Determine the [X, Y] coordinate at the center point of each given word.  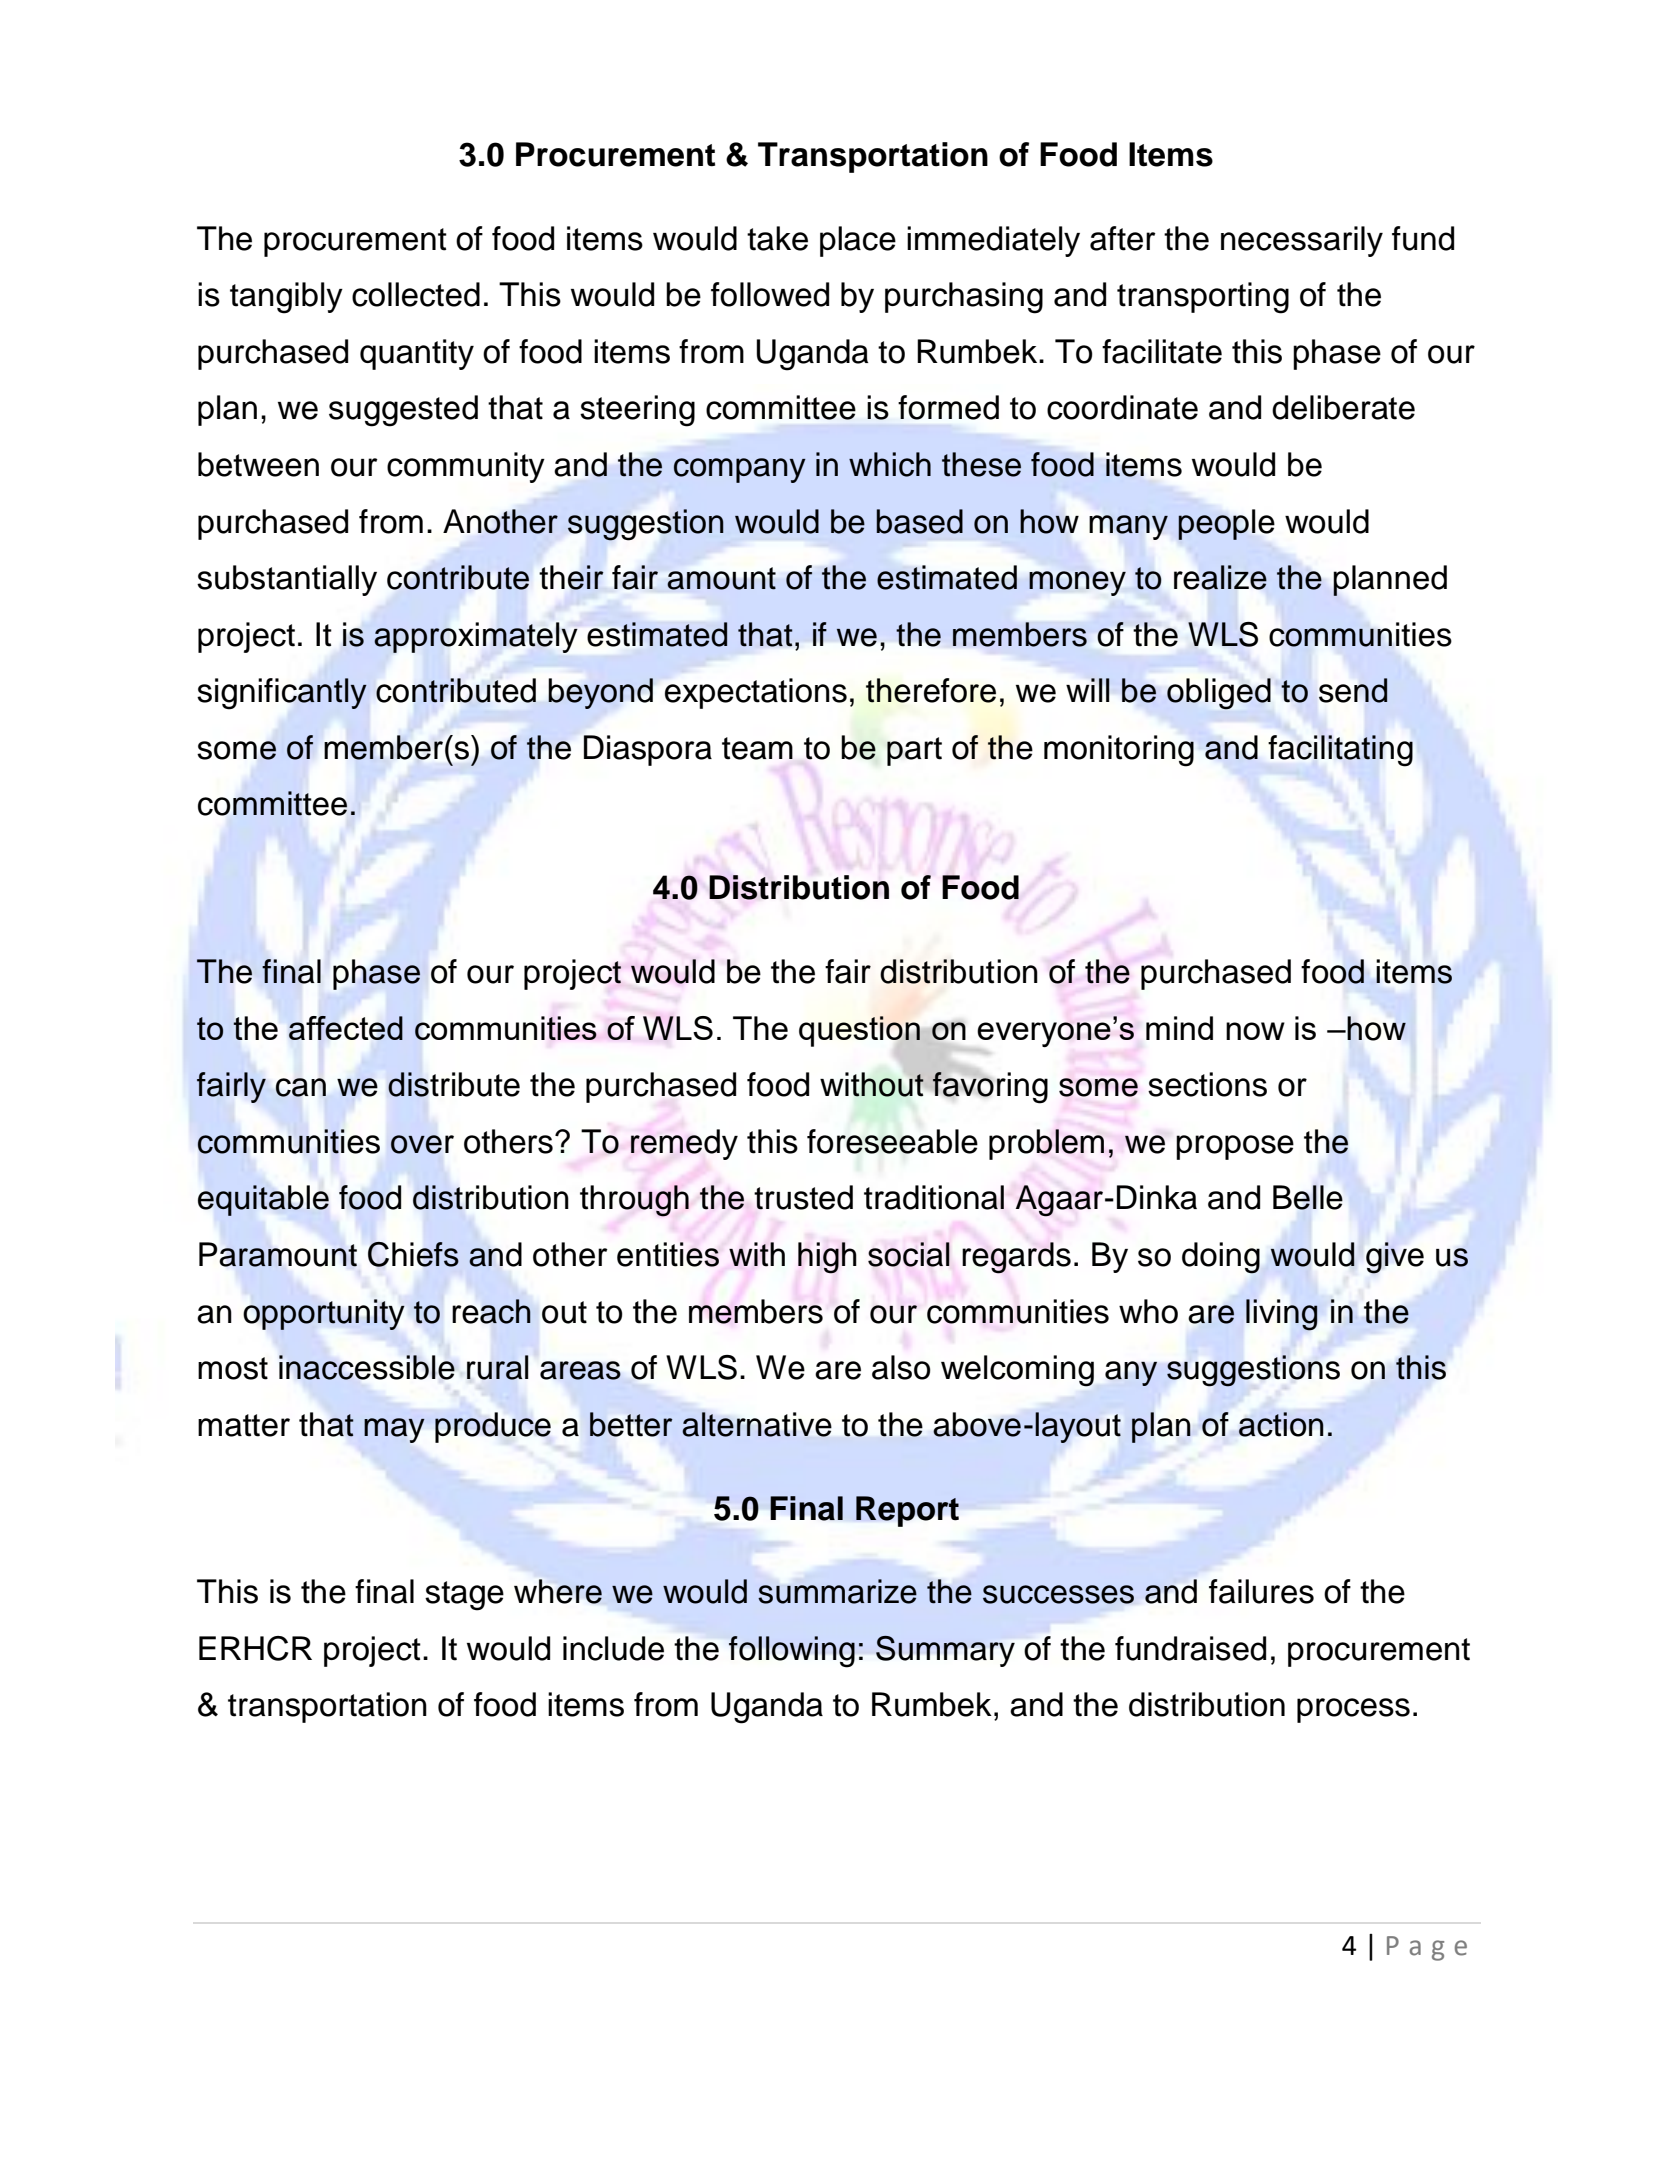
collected [416, 294]
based [919, 521]
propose [1235, 1147]
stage [464, 1596]
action [1281, 1424]
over [422, 1144]
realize [1220, 577]
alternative [757, 1424]
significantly [282, 694]
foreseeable [892, 1141]
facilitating [1340, 750]
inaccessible [367, 1367]
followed [770, 294]
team [757, 748]
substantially [287, 580]
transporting [1203, 298]
